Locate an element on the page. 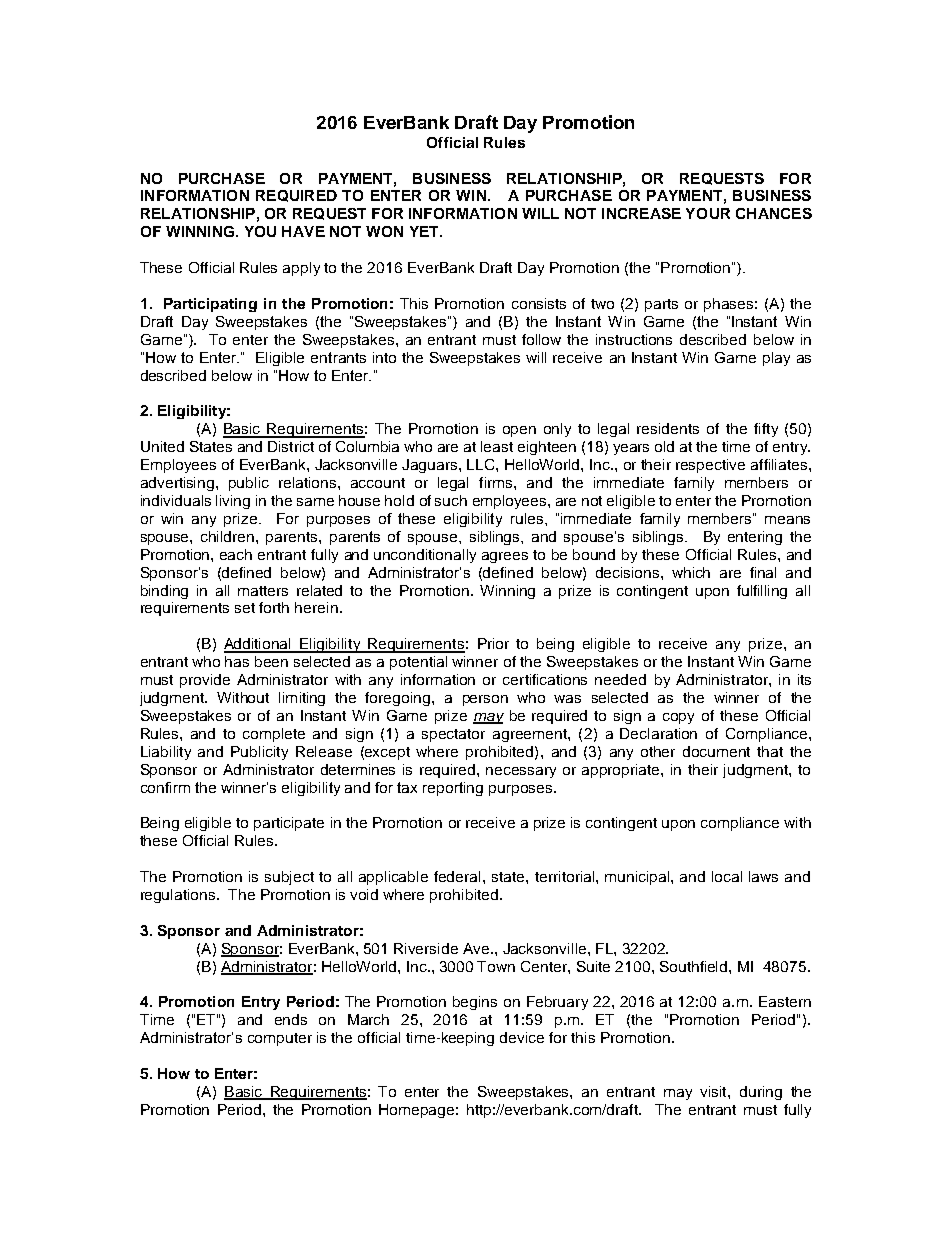  means is located at coordinates (787, 520).
